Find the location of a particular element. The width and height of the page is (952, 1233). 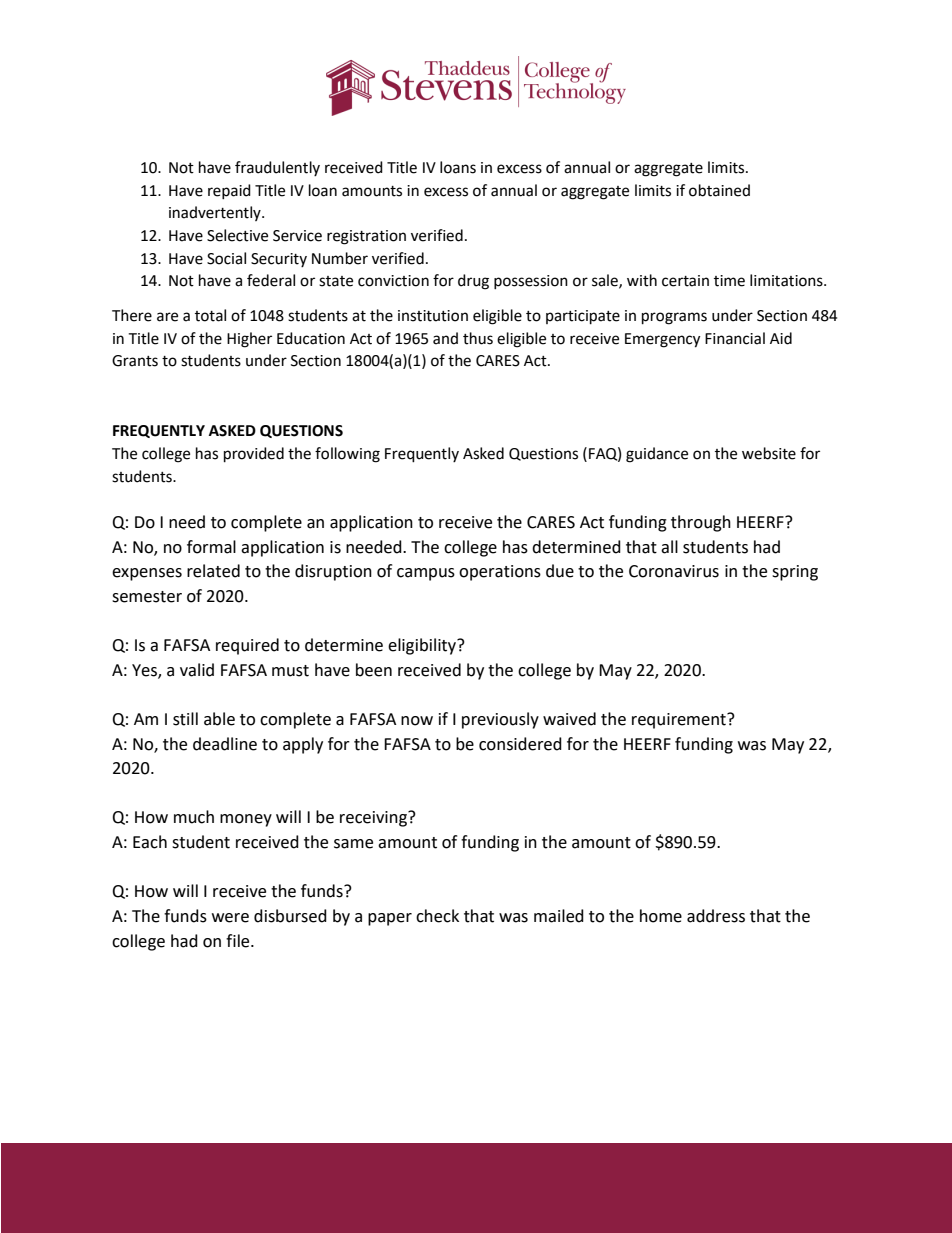

were is located at coordinates (230, 918).
